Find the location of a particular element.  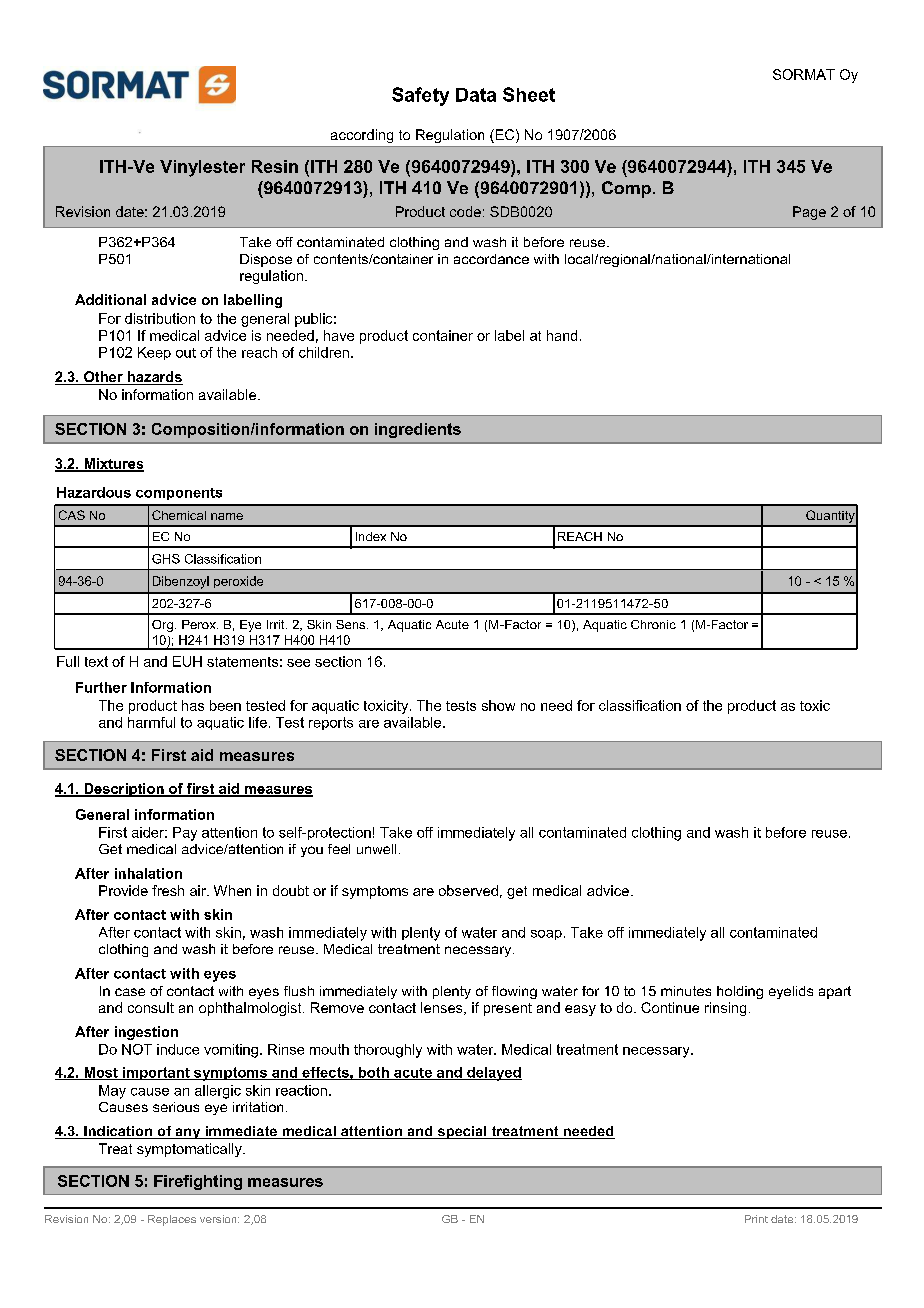

Chemical is located at coordinates (179, 515).
